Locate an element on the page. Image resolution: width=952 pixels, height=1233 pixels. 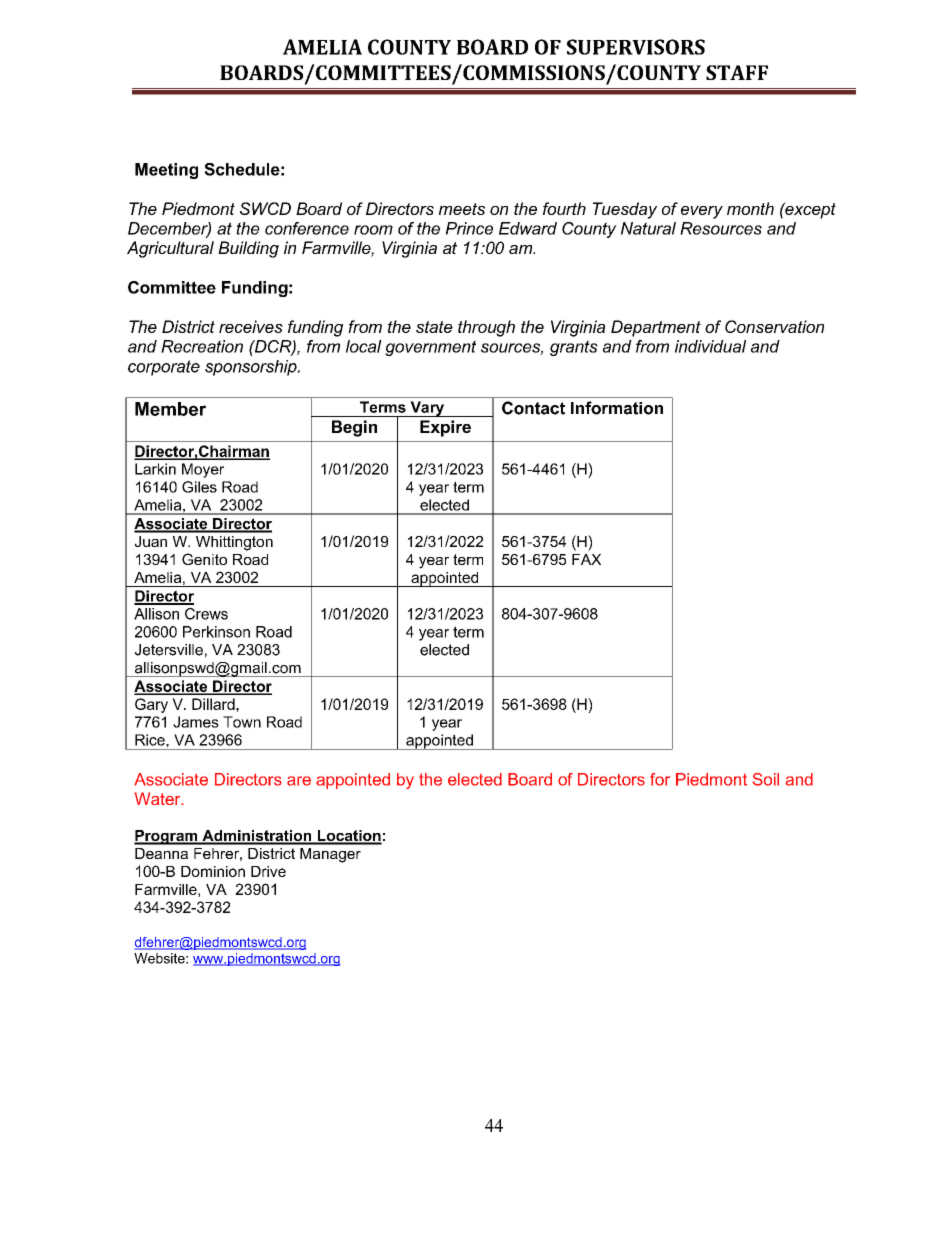
Expire is located at coordinates (445, 428).
